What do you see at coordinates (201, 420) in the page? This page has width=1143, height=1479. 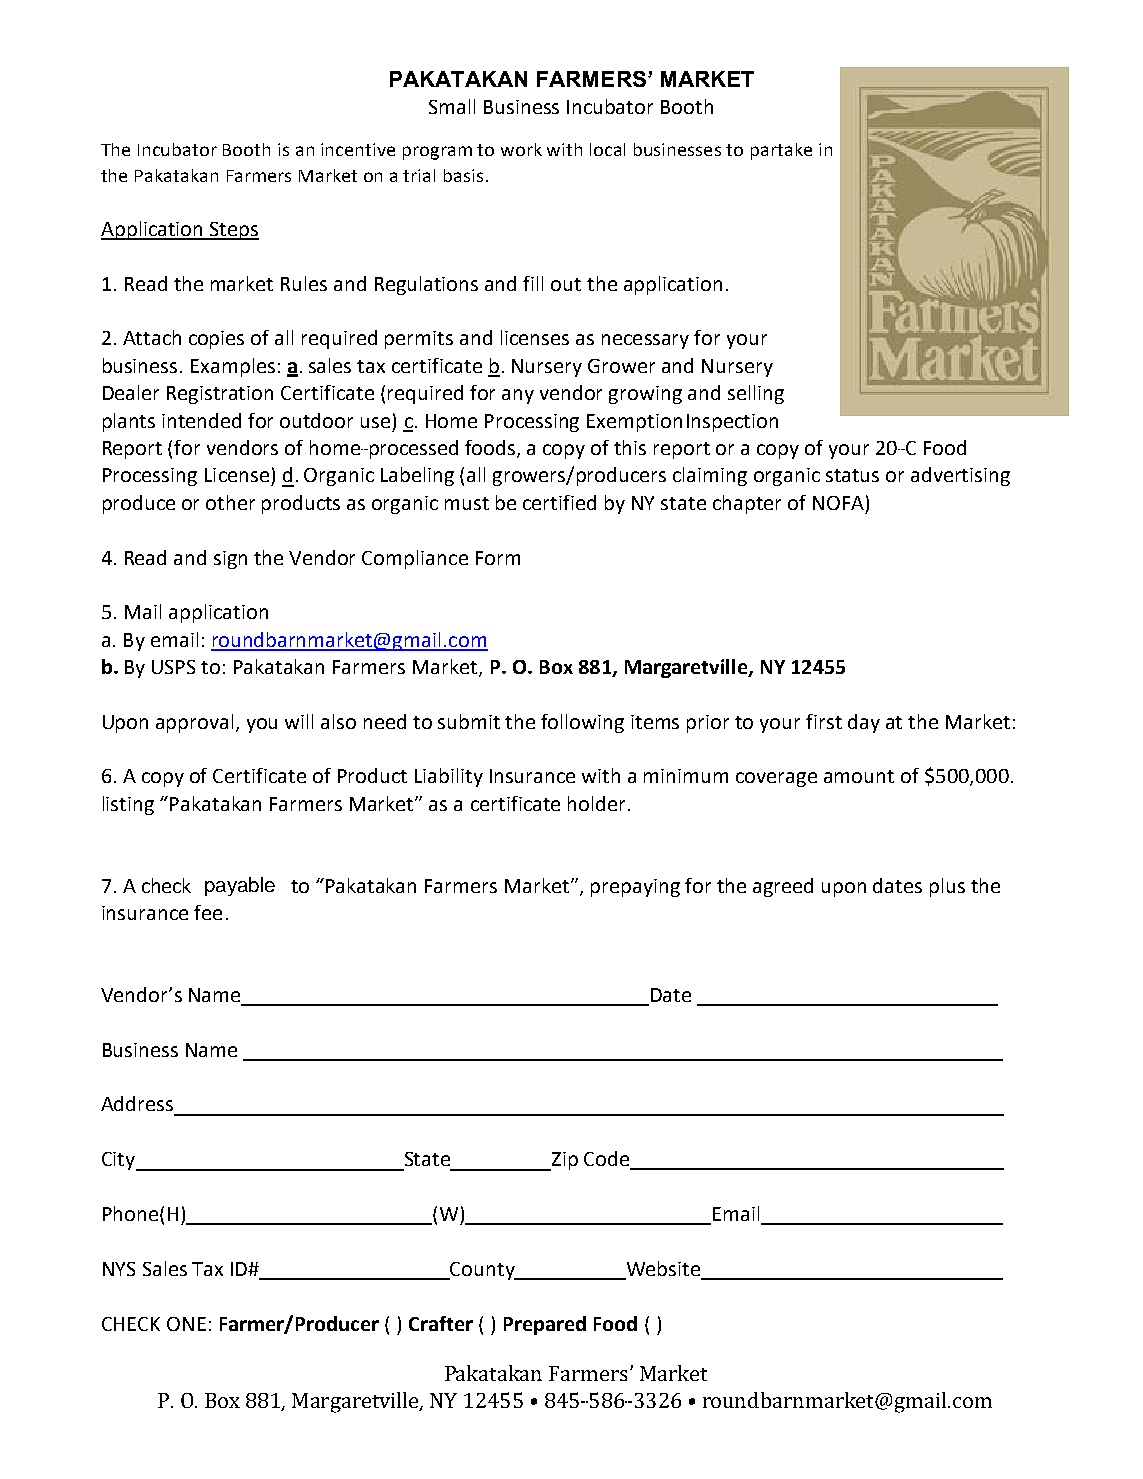 I see `intended` at bounding box center [201, 420].
